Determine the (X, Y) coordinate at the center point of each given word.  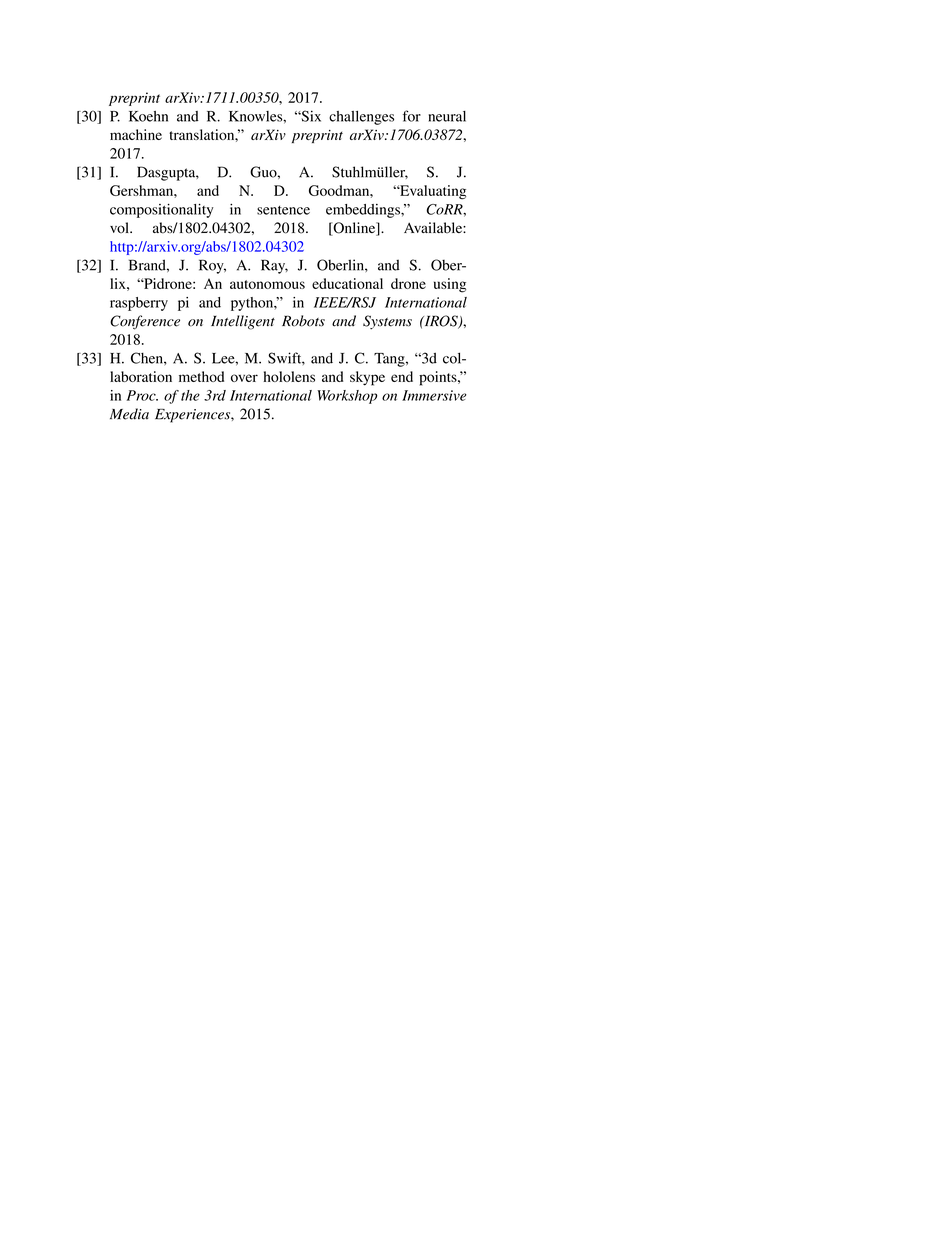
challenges (361, 118)
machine (136, 134)
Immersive (434, 395)
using (450, 285)
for (412, 116)
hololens (289, 376)
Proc (142, 395)
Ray (274, 266)
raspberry (139, 304)
